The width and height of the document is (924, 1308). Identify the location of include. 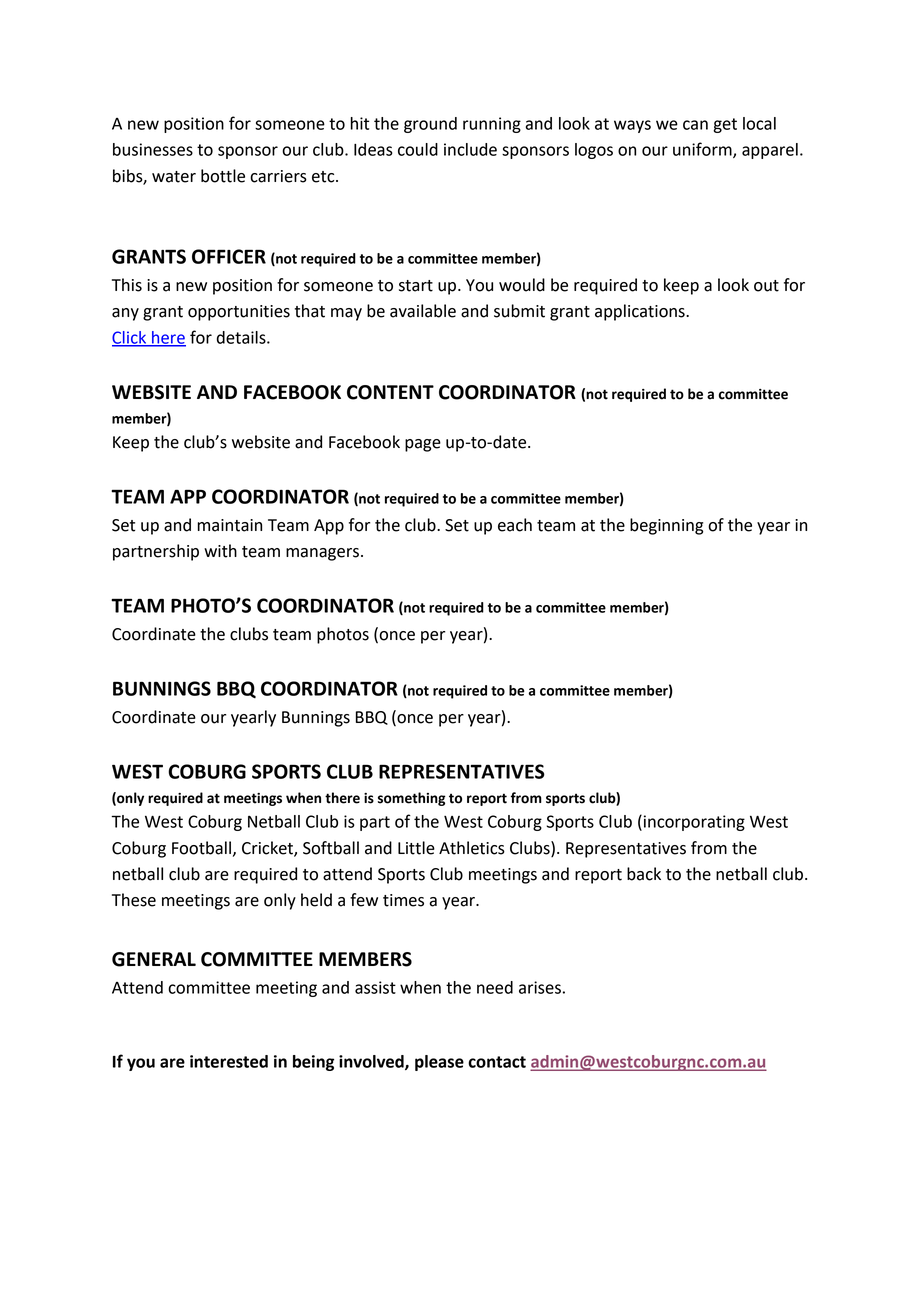
(470, 149).
